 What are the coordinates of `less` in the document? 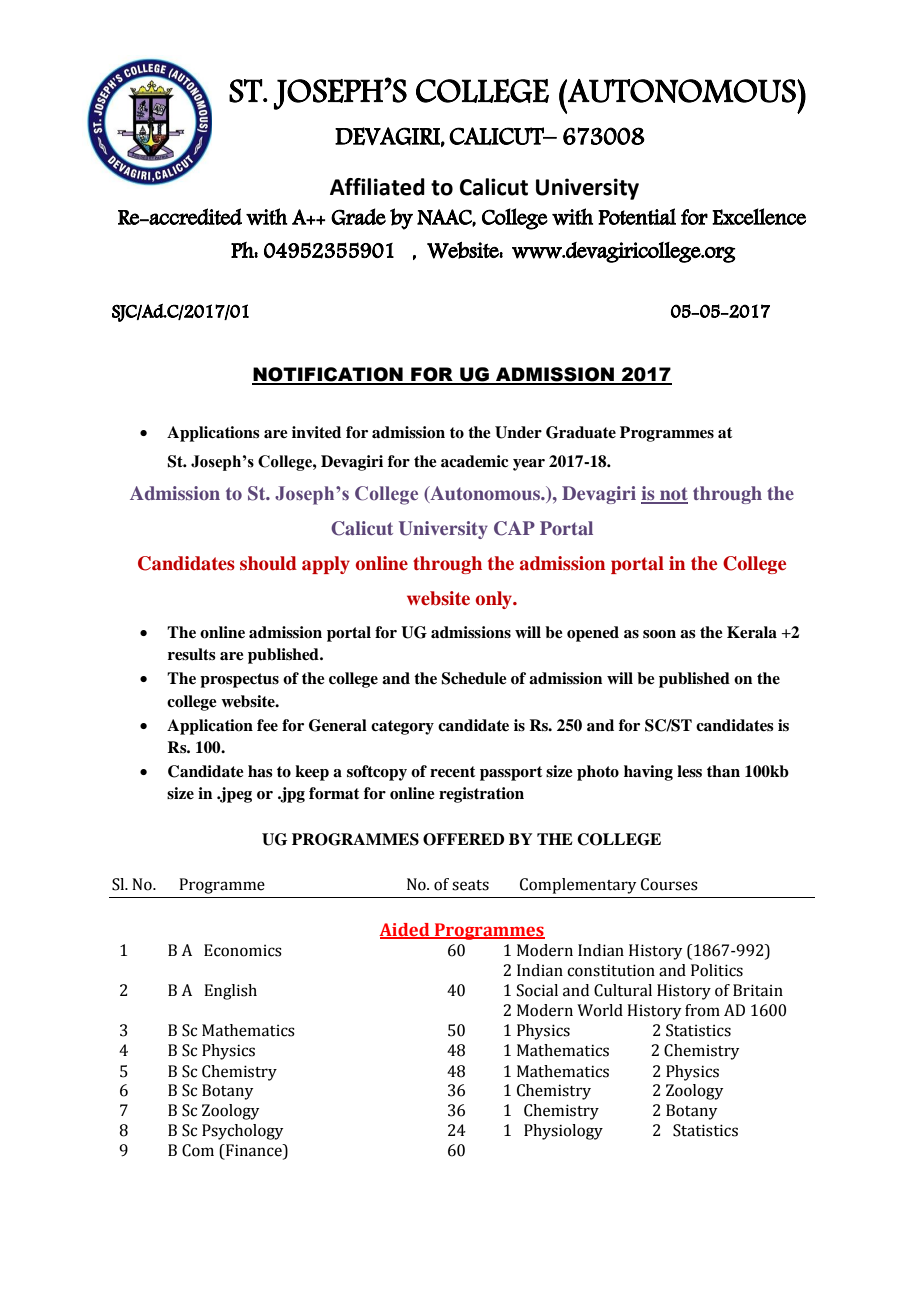 It's located at (689, 771).
